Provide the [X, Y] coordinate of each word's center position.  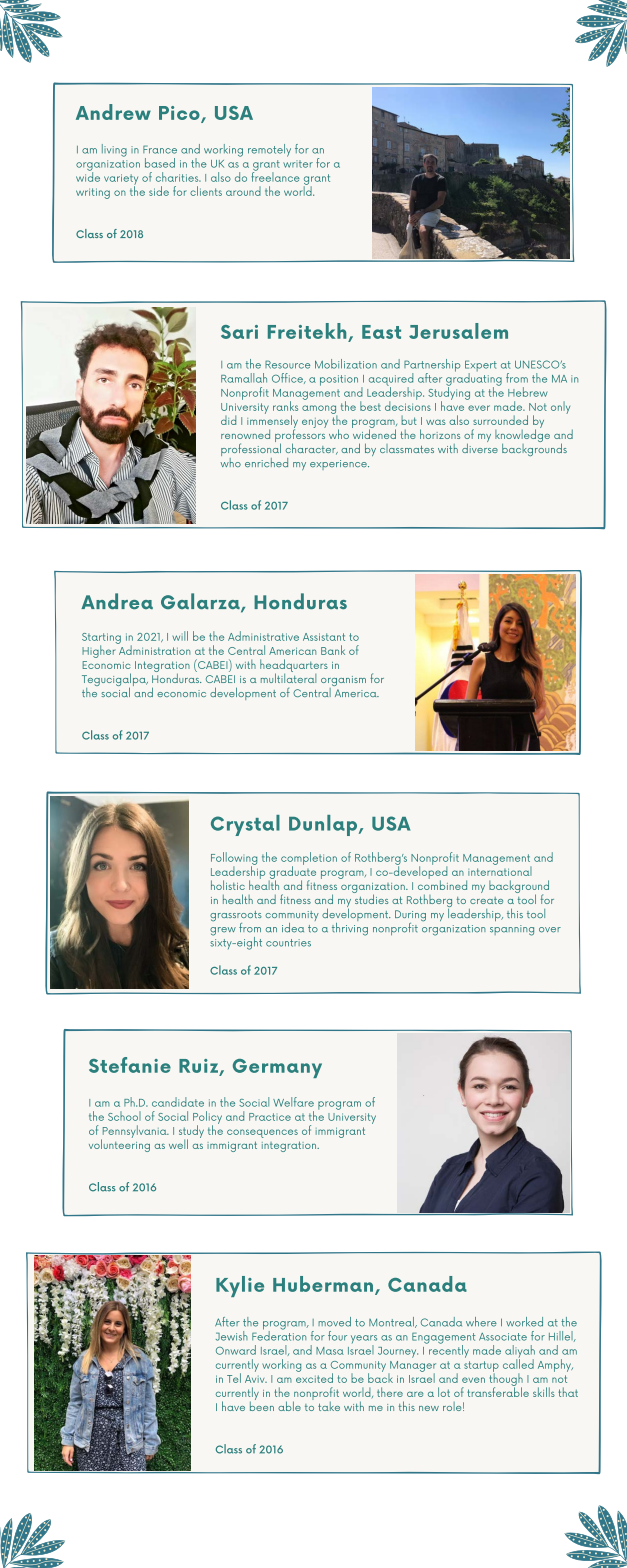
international [500, 870]
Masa [330, 1351]
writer [298, 164]
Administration [153, 649]
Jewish [232, 1336]
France [160, 149]
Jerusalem [458, 331]
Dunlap [324, 825]
